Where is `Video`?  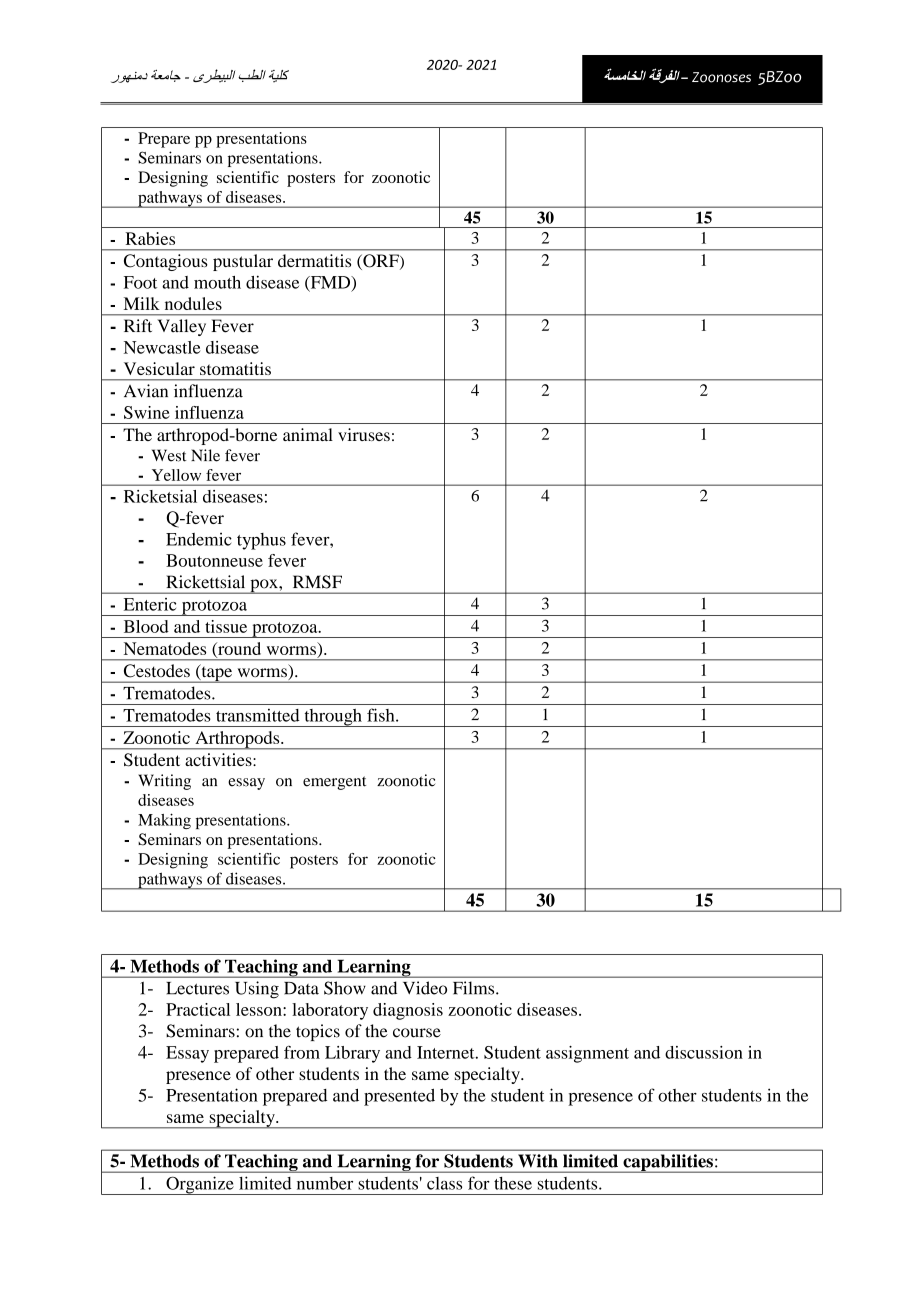
Video is located at coordinates (425, 988).
